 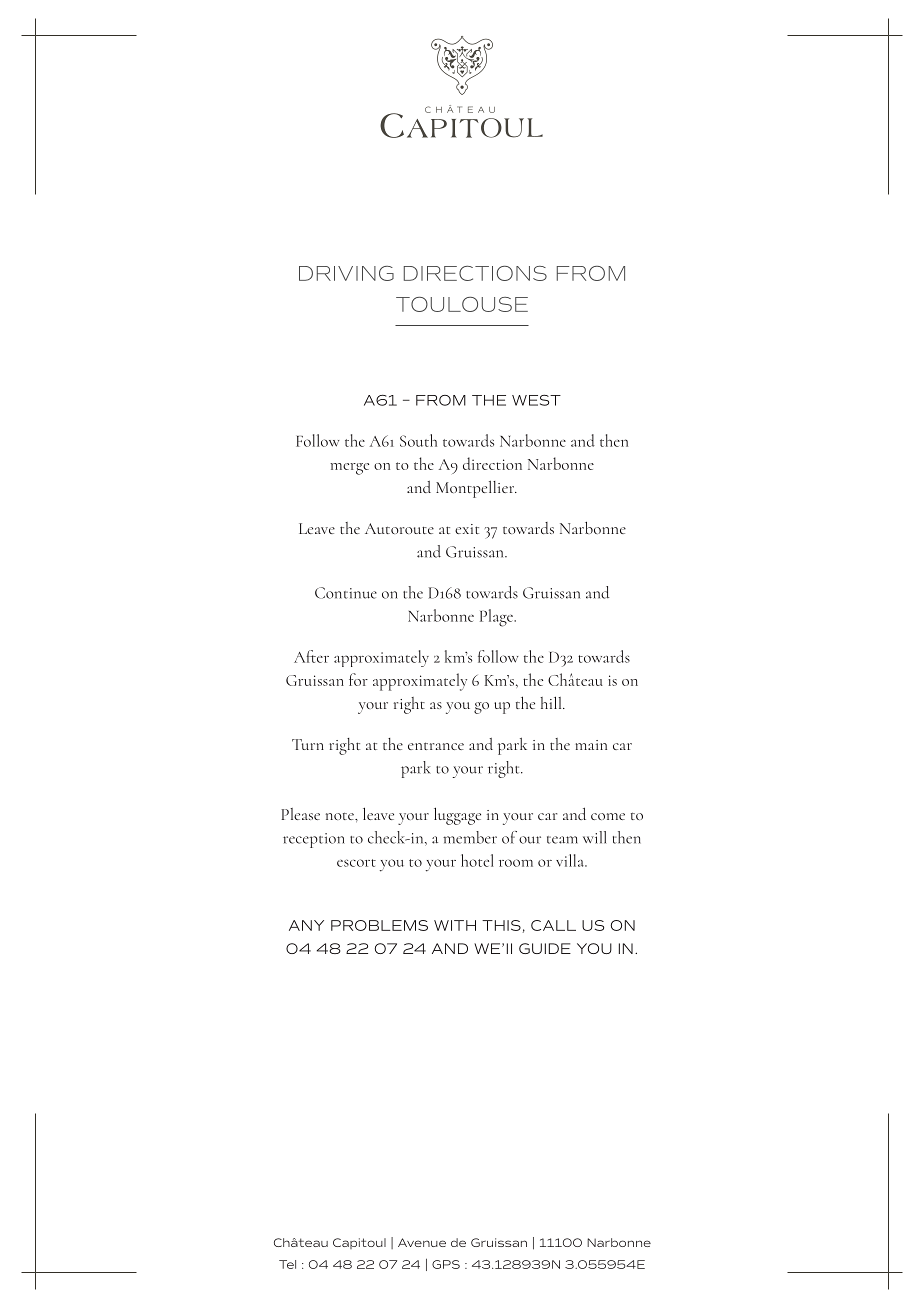 I want to click on note, so click(x=341, y=816).
